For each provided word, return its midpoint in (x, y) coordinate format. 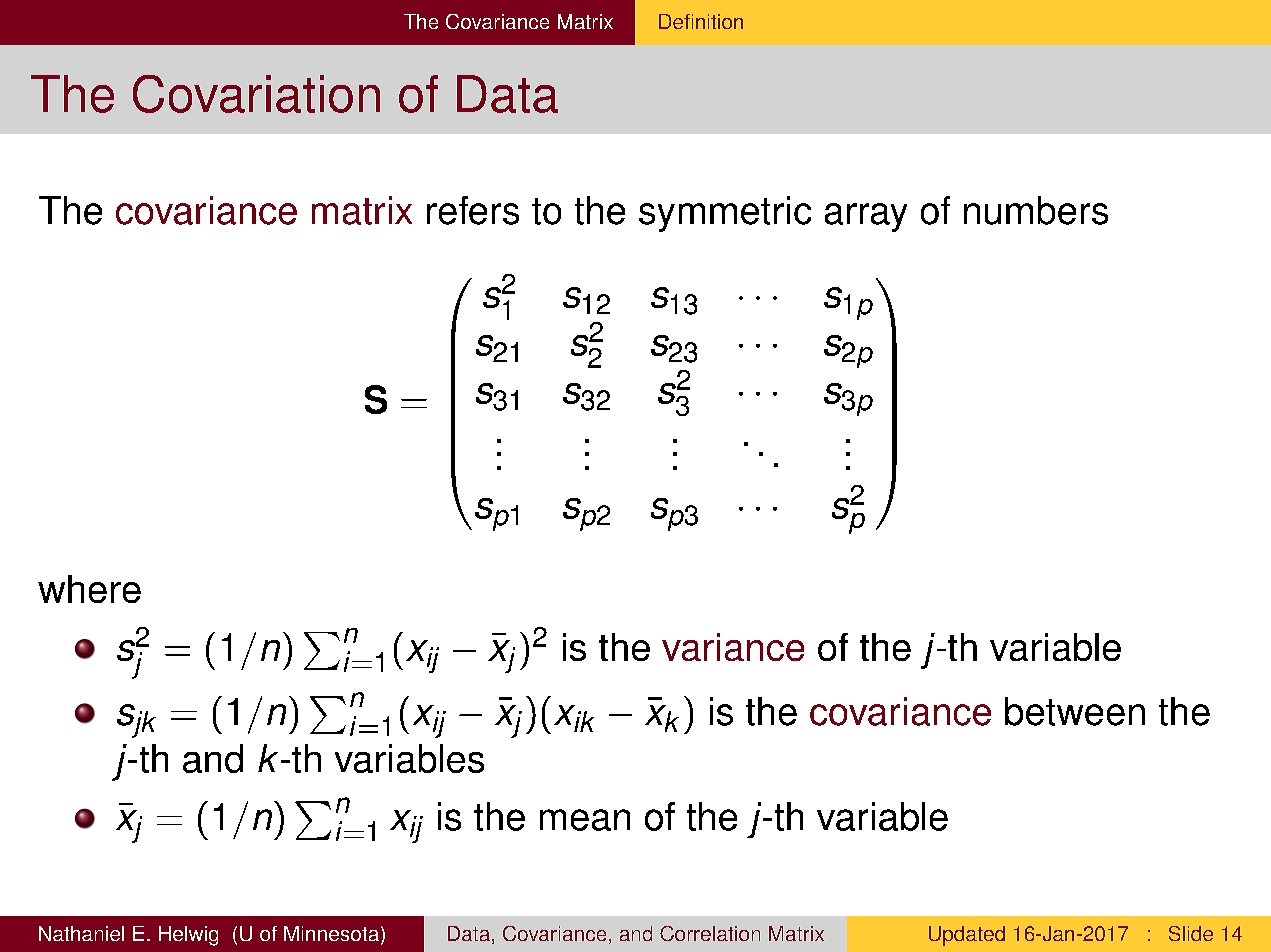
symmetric (725, 214)
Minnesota (331, 933)
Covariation (256, 94)
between (1075, 711)
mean (585, 820)
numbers (1036, 210)
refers (473, 210)
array (866, 217)
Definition (701, 21)
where (89, 589)
